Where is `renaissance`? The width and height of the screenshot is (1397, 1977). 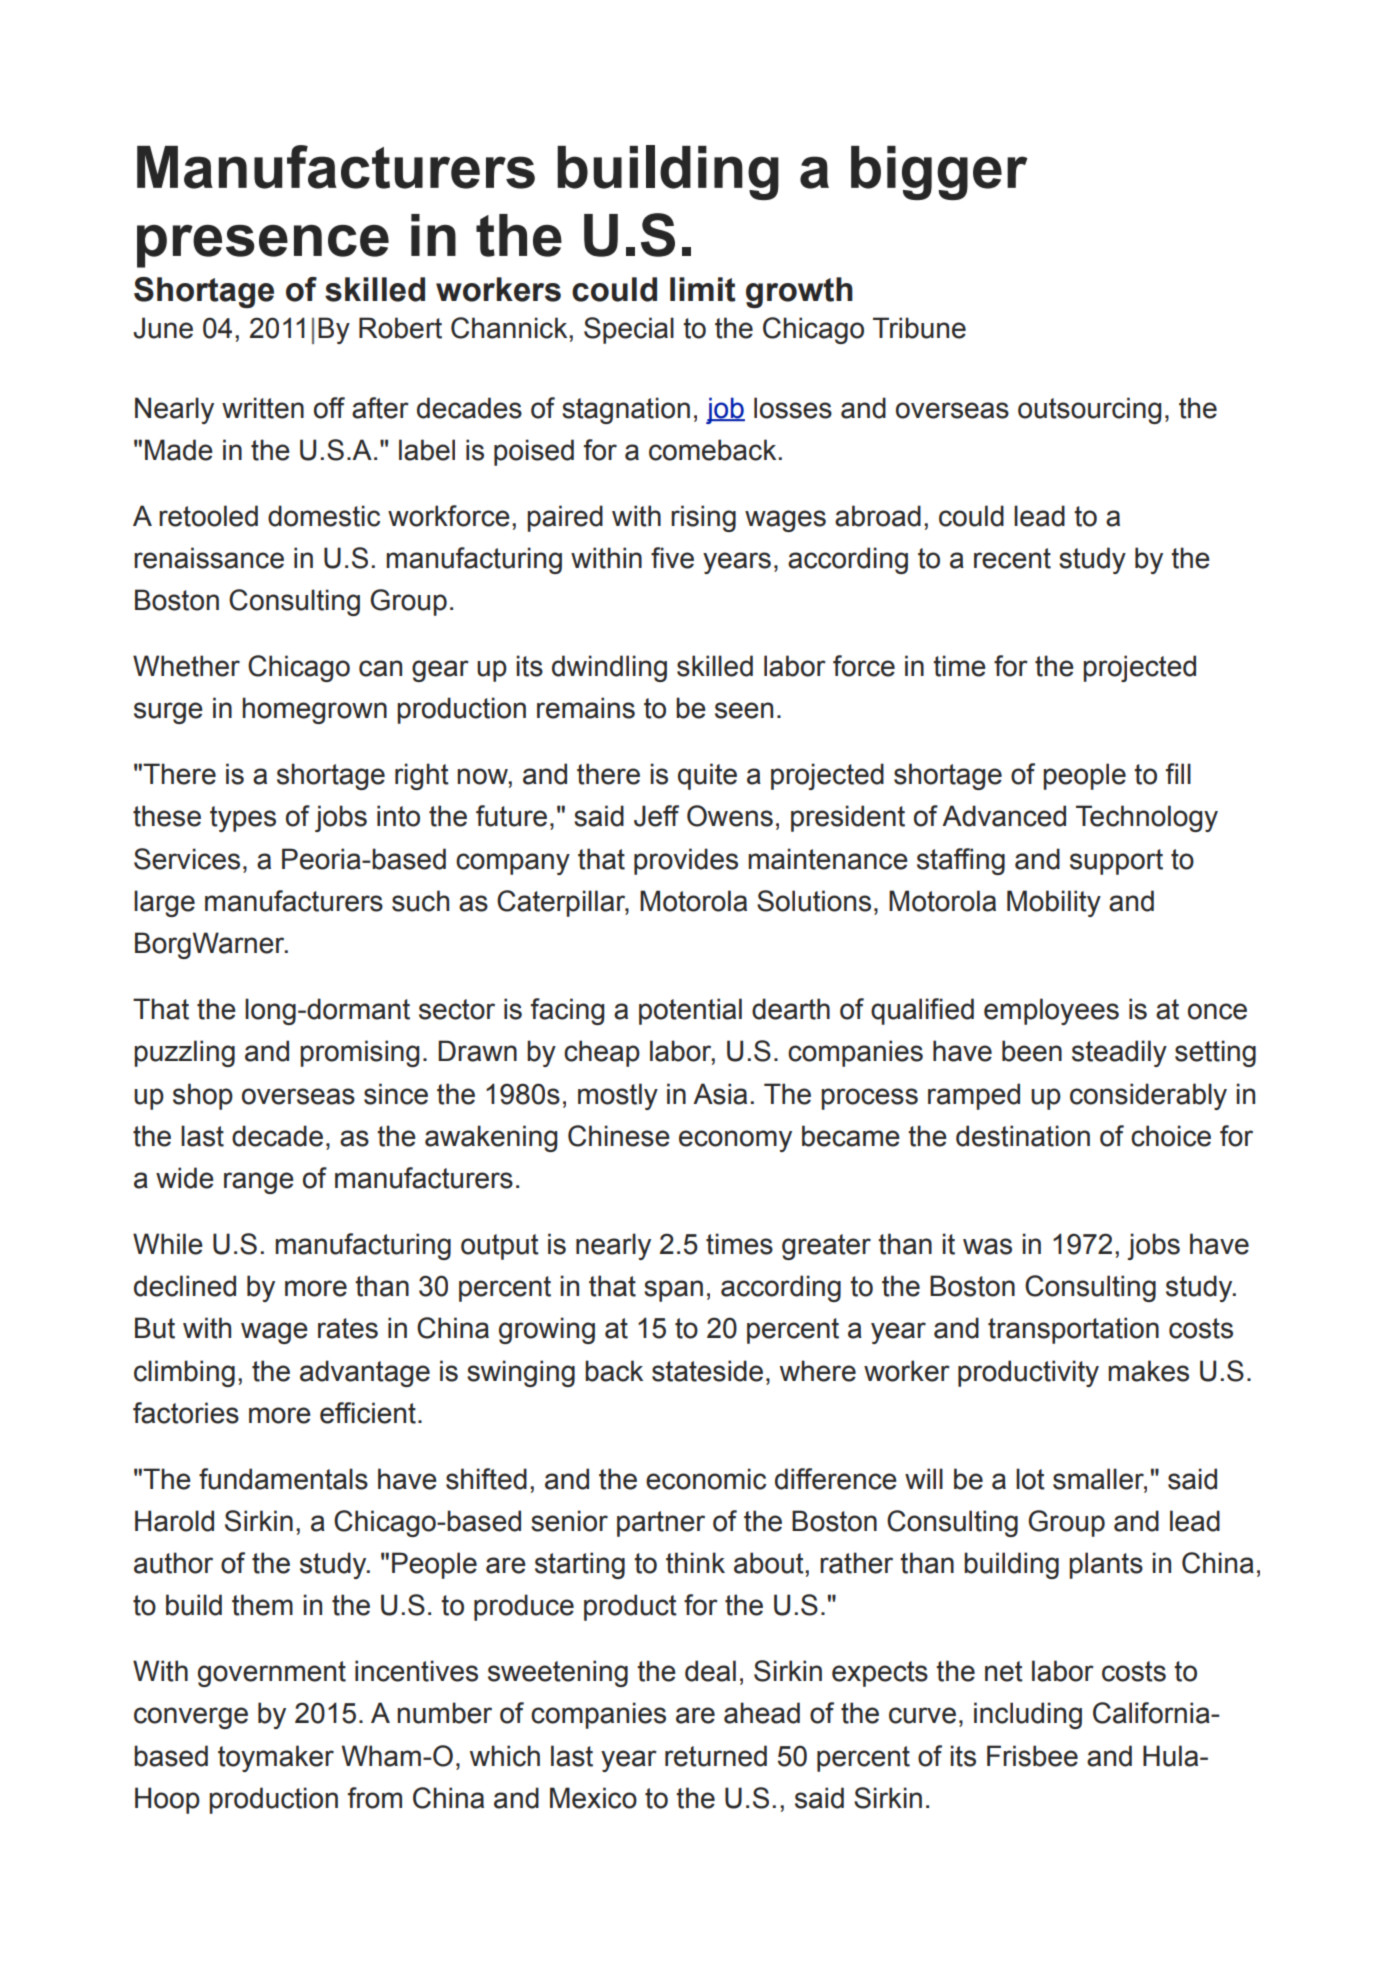
renaissance is located at coordinates (209, 558).
